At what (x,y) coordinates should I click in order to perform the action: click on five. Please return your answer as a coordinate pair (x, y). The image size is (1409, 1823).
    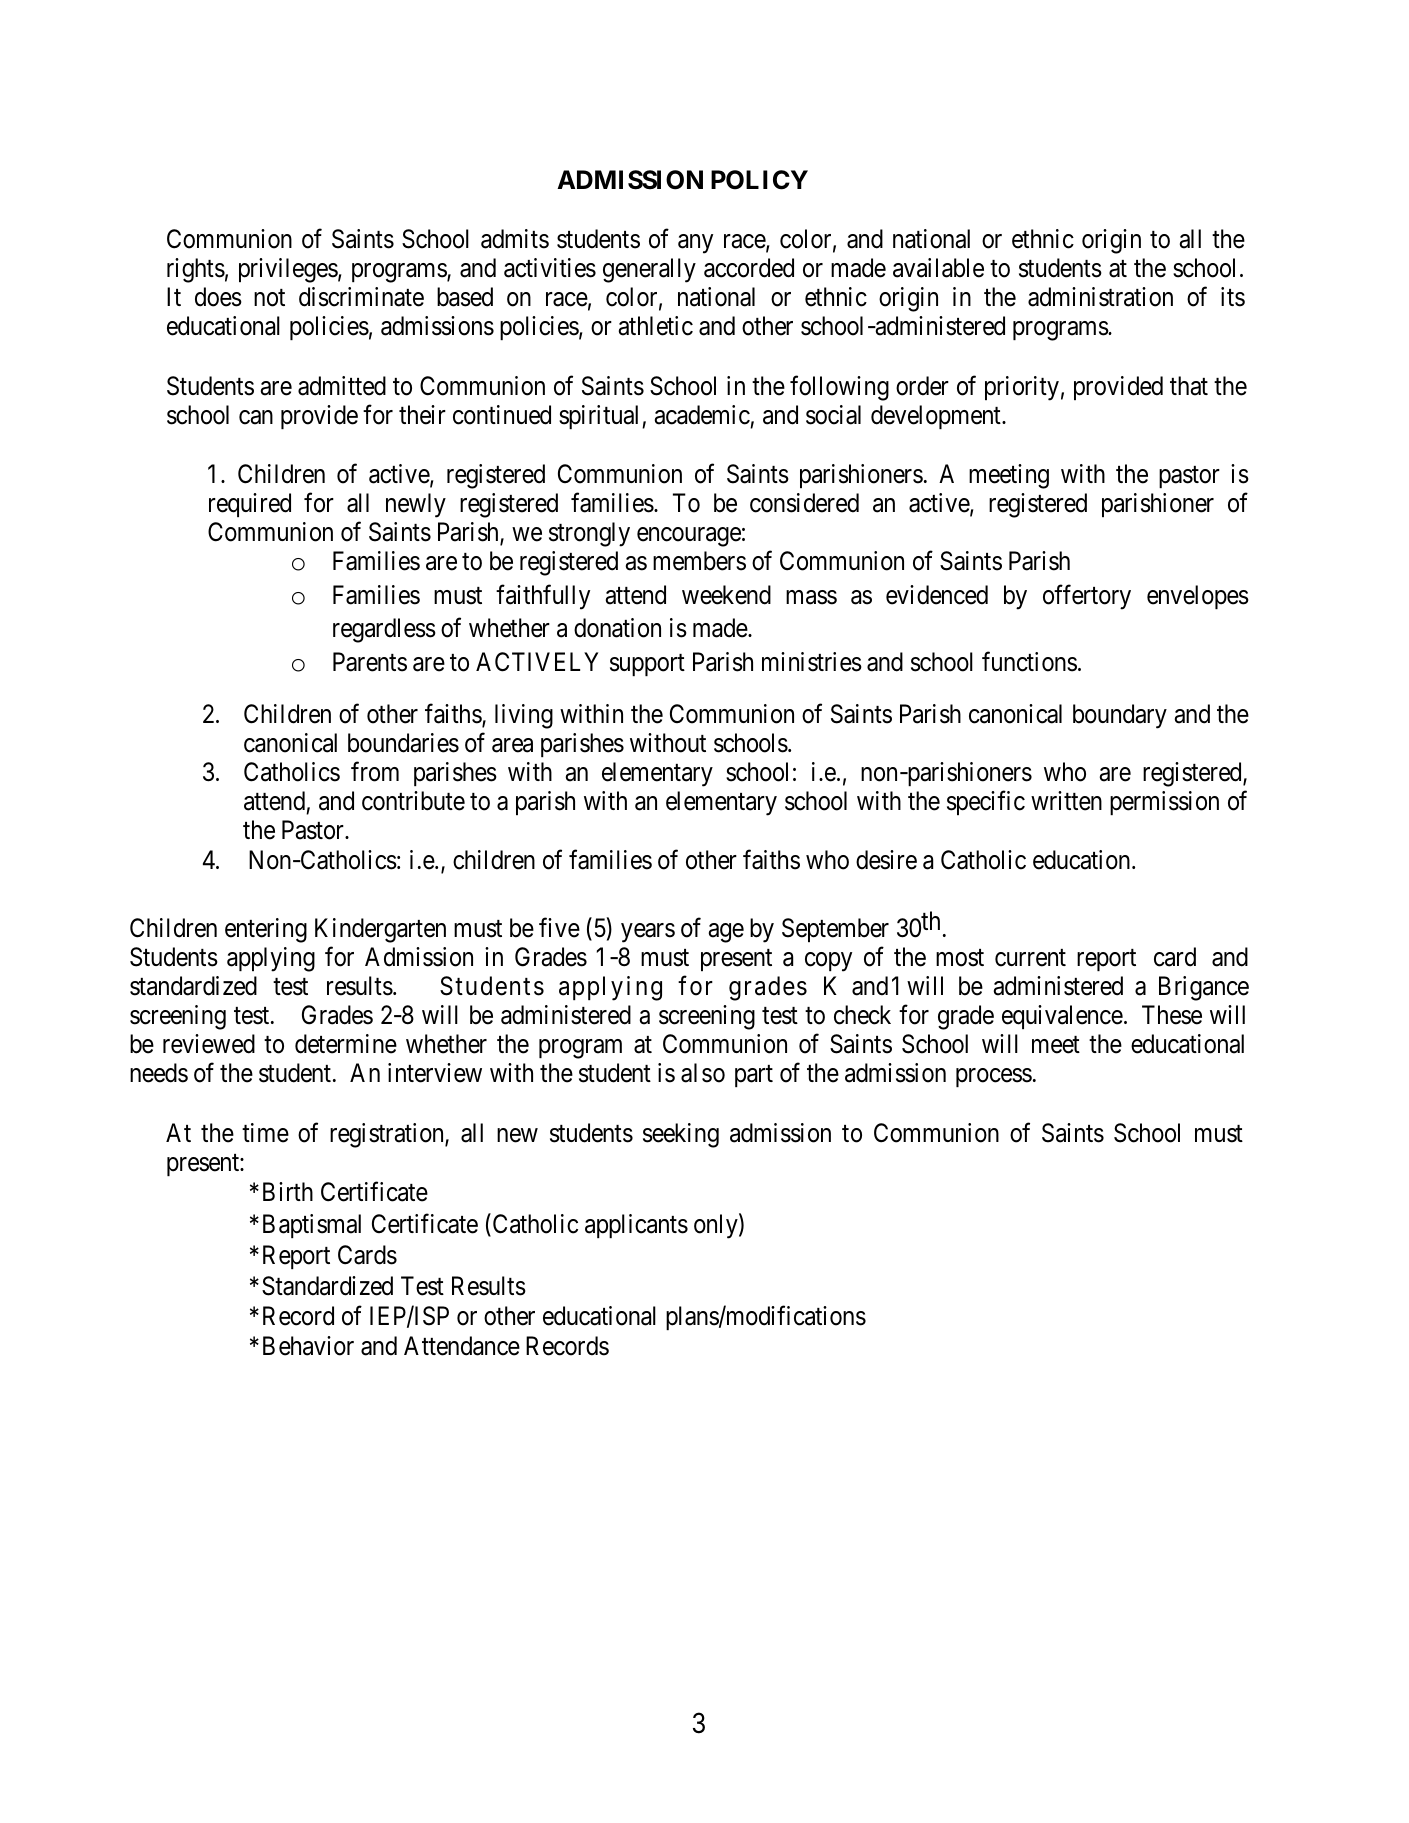
    Looking at the image, I should click on (559, 927).
